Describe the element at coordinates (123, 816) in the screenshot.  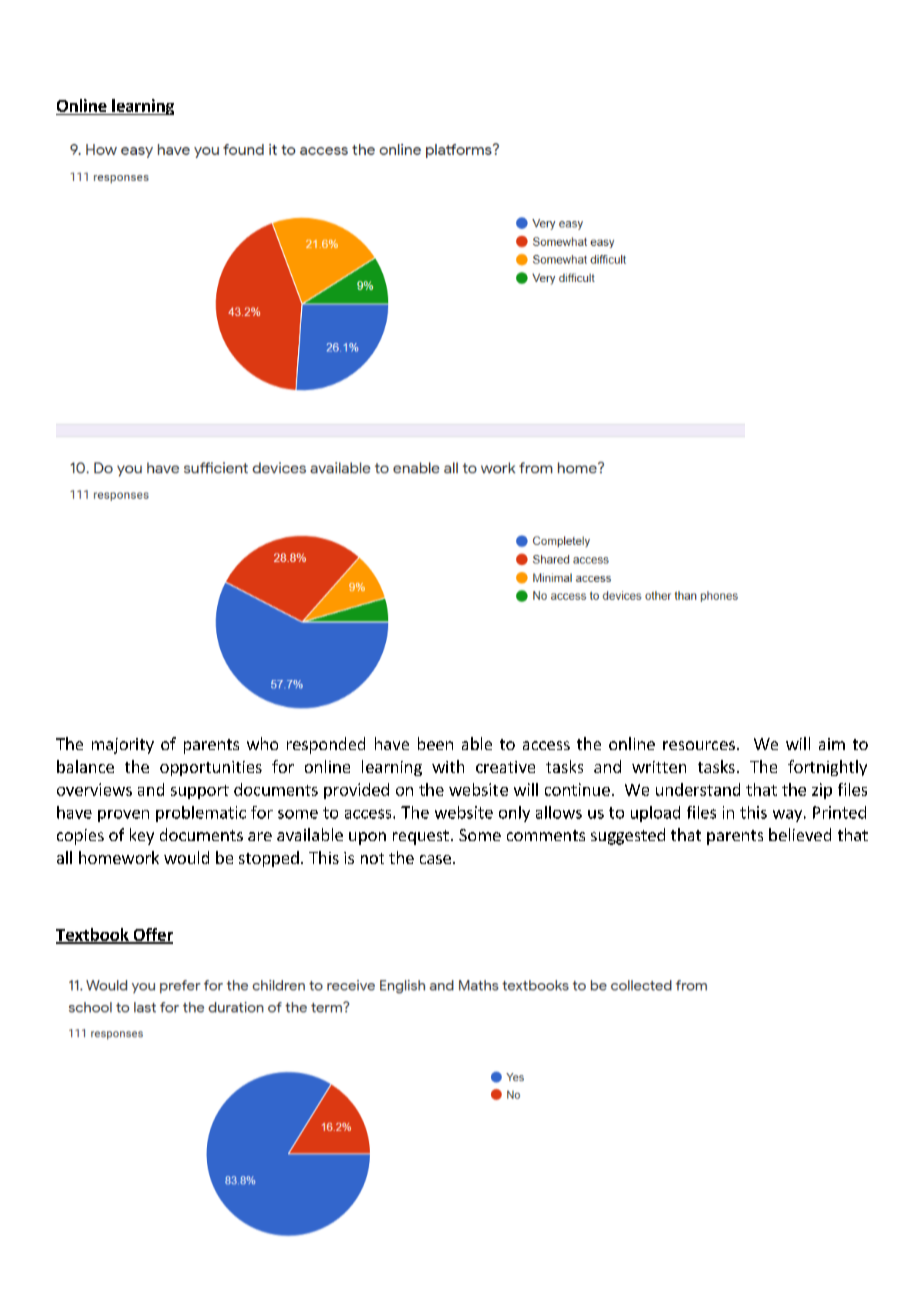
I see `proven` at that location.
